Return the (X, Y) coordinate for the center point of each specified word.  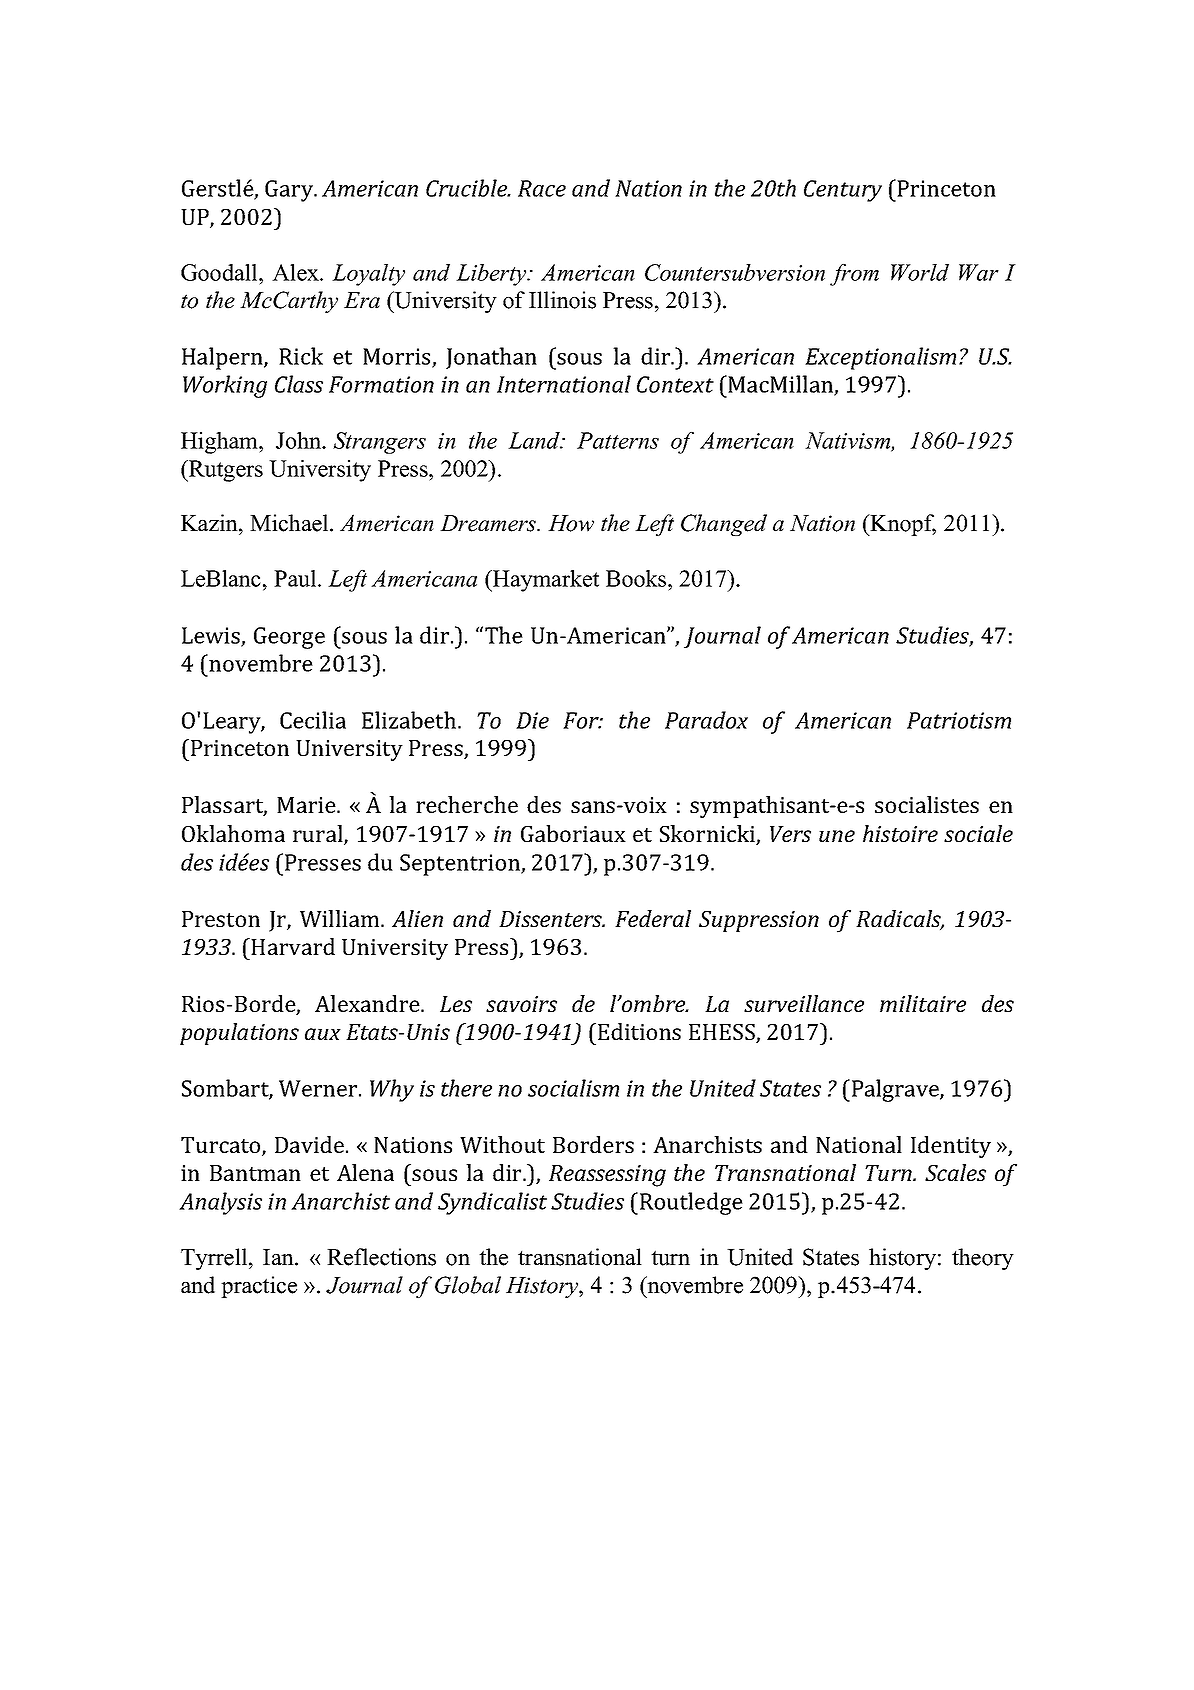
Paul (296, 578)
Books (637, 578)
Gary (290, 191)
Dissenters (552, 919)
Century (843, 191)
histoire (900, 833)
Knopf (902, 525)
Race (542, 188)
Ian (279, 1257)
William (341, 918)
